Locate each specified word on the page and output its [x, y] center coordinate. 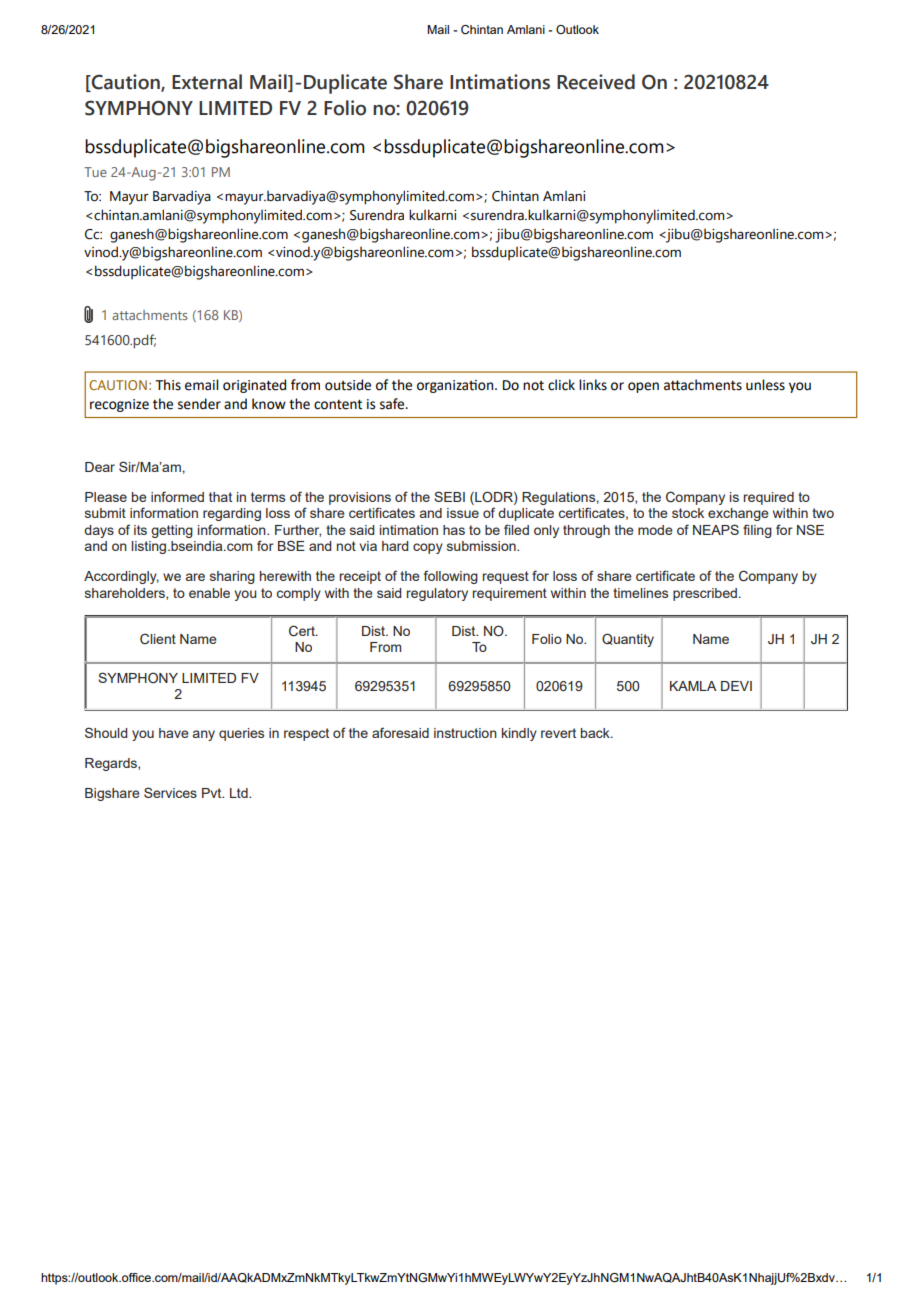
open [643, 387]
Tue [95, 172]
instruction [465, 733]
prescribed [705, 594]
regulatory [437, 594]
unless [765, 385]
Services [170, 792]
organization [456, 386]
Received [596, 82]
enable [209, 593]
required [769, 498]
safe [393, 404]
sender [199, 404]
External [207, 82]
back [596, 733]
